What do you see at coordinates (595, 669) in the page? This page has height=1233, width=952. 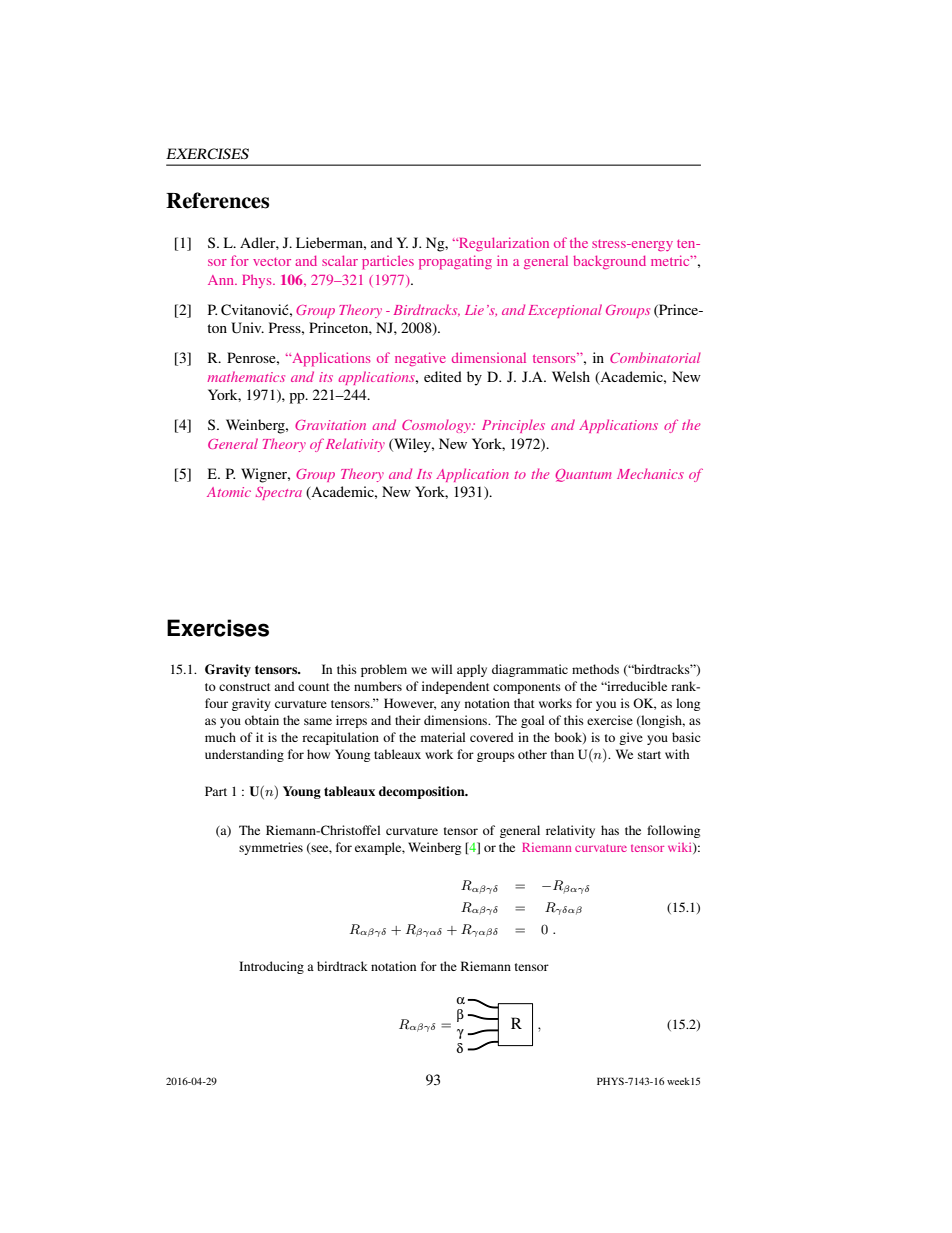 I see `methods` at bounding box center [595, 669].
